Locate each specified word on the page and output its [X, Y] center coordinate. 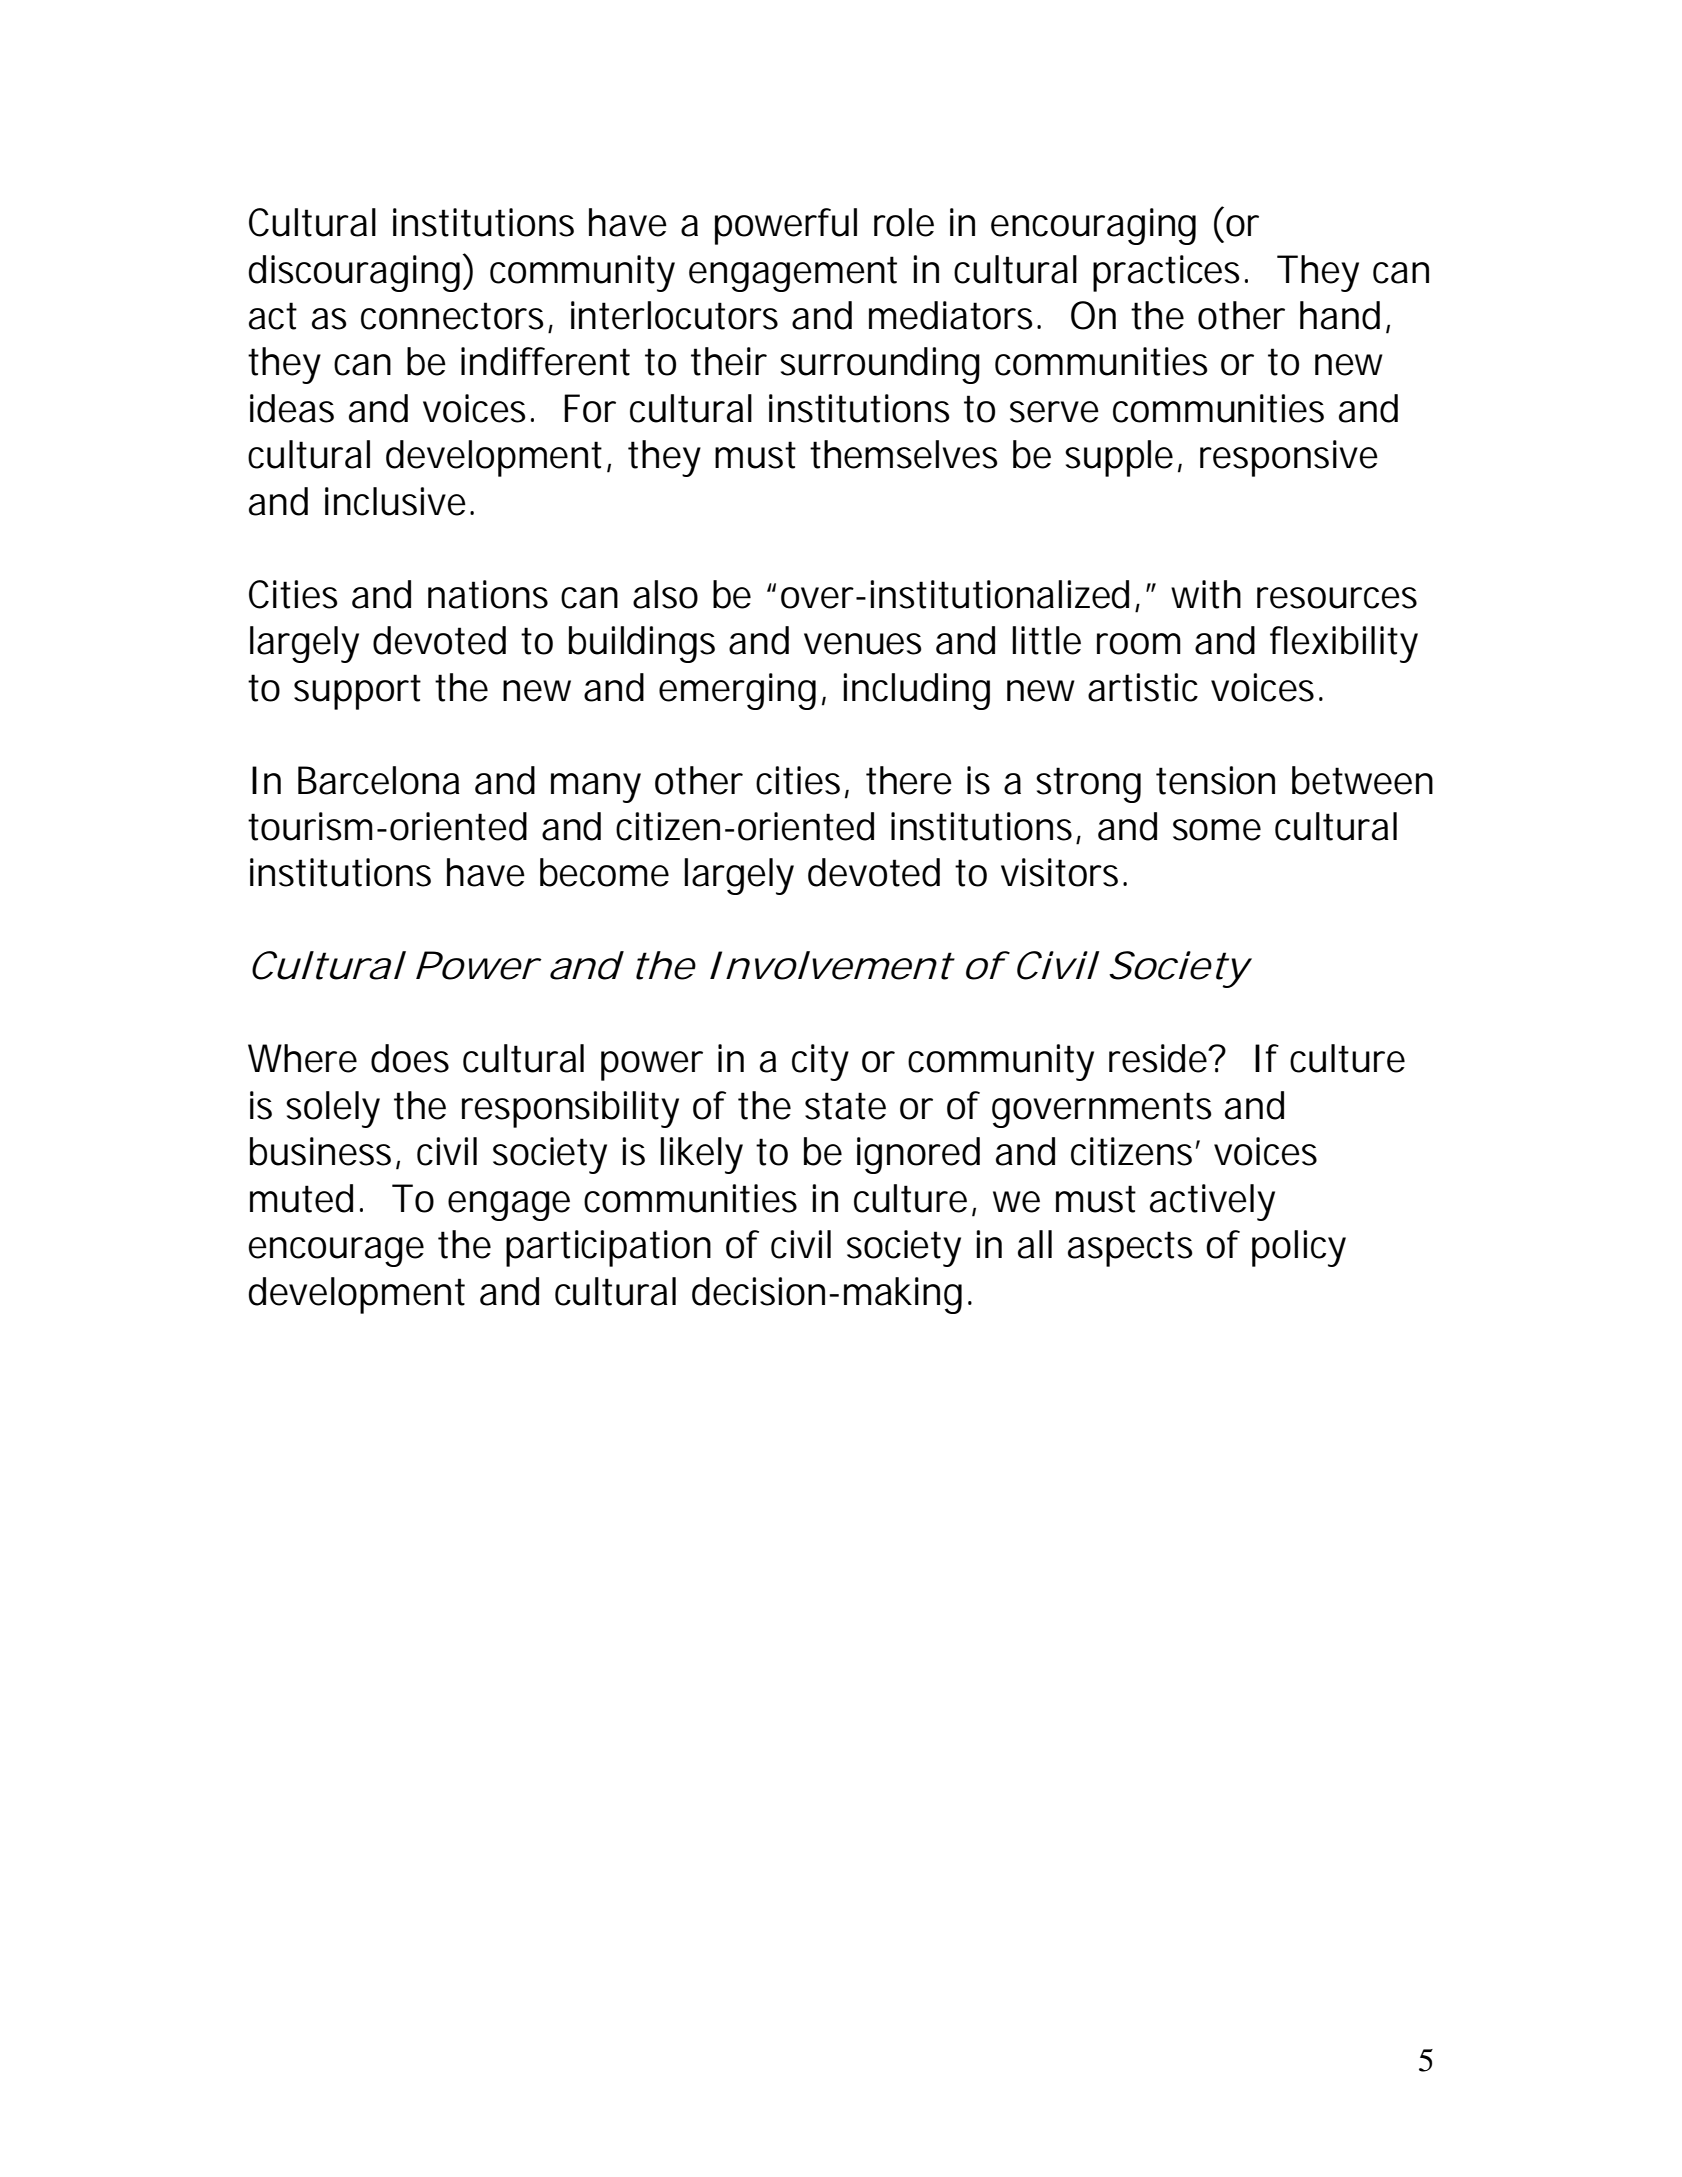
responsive [1289, 458]
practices [1166, 273]
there [909, 780]
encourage [336, 1252]
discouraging [355, 273]
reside [1159, 1058]
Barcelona [379, 780]
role [904, 222]
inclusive [395, 501]
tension [1215, 780]
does [410, 1058]
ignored [918, 1155]
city [820, 1062]
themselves [904, 454]
